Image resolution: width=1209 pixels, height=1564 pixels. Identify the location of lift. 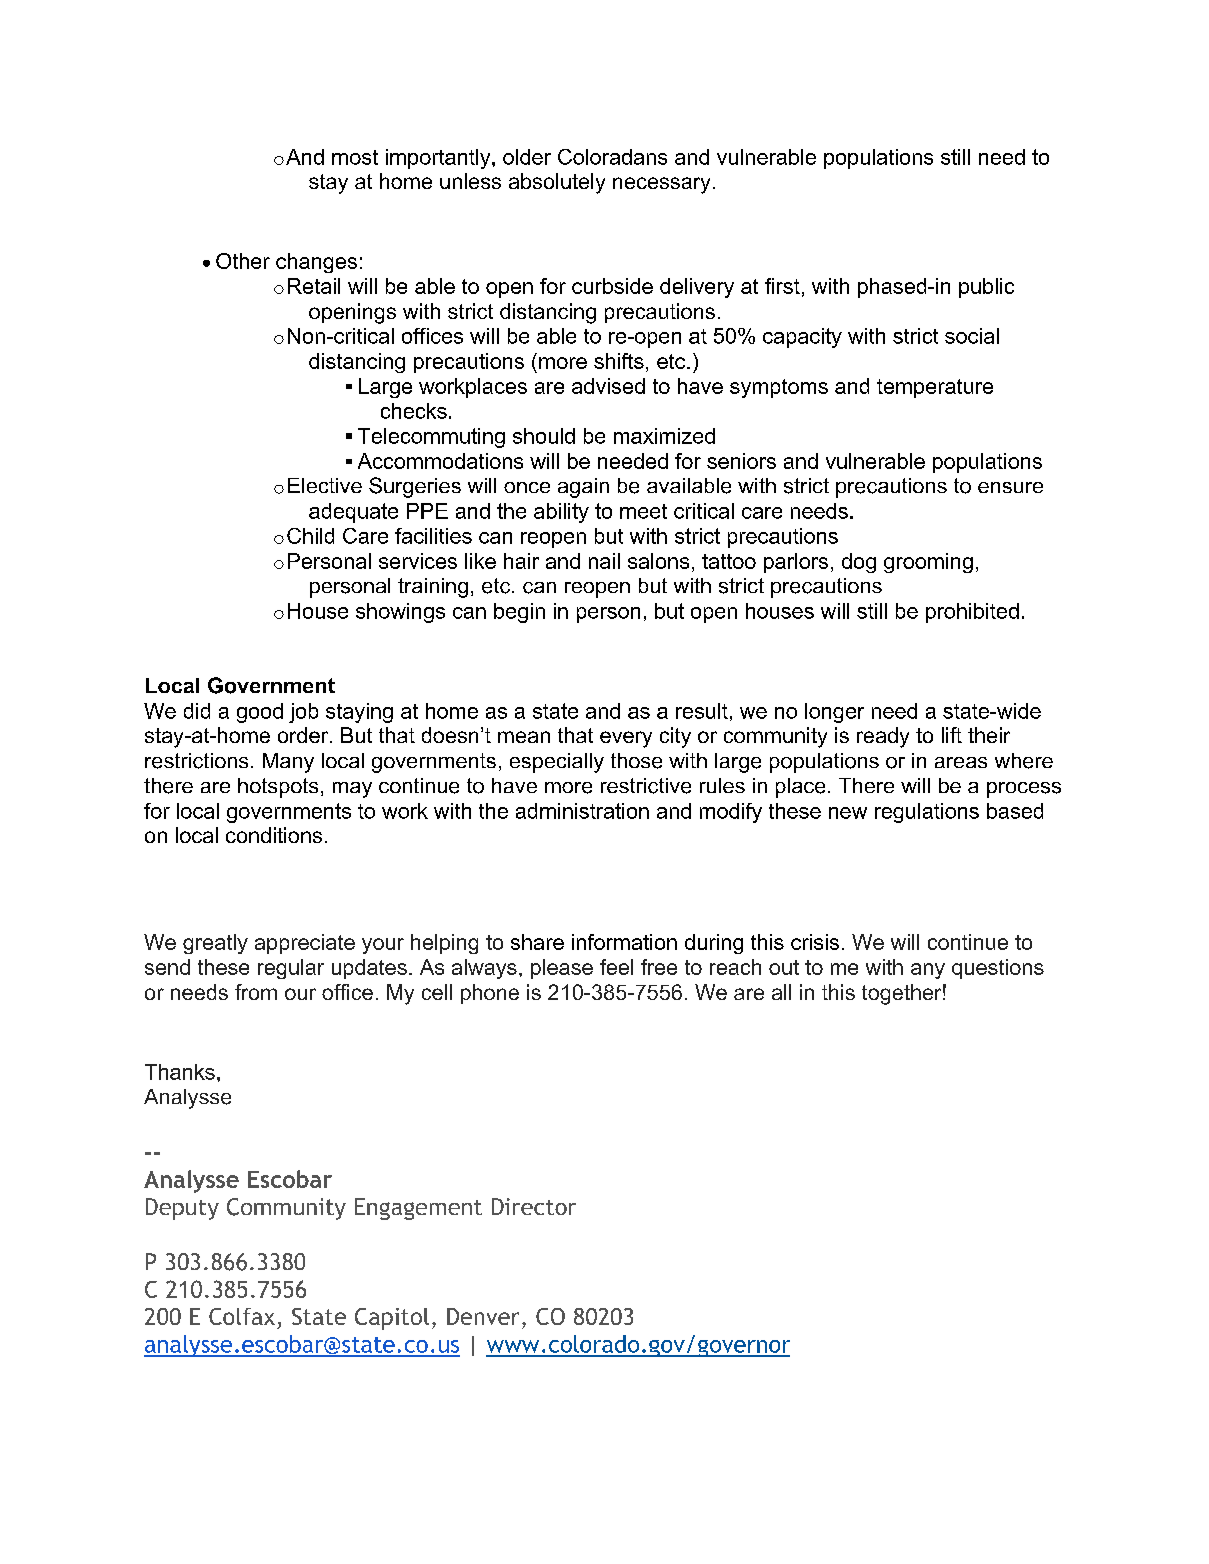
(952, 735).
